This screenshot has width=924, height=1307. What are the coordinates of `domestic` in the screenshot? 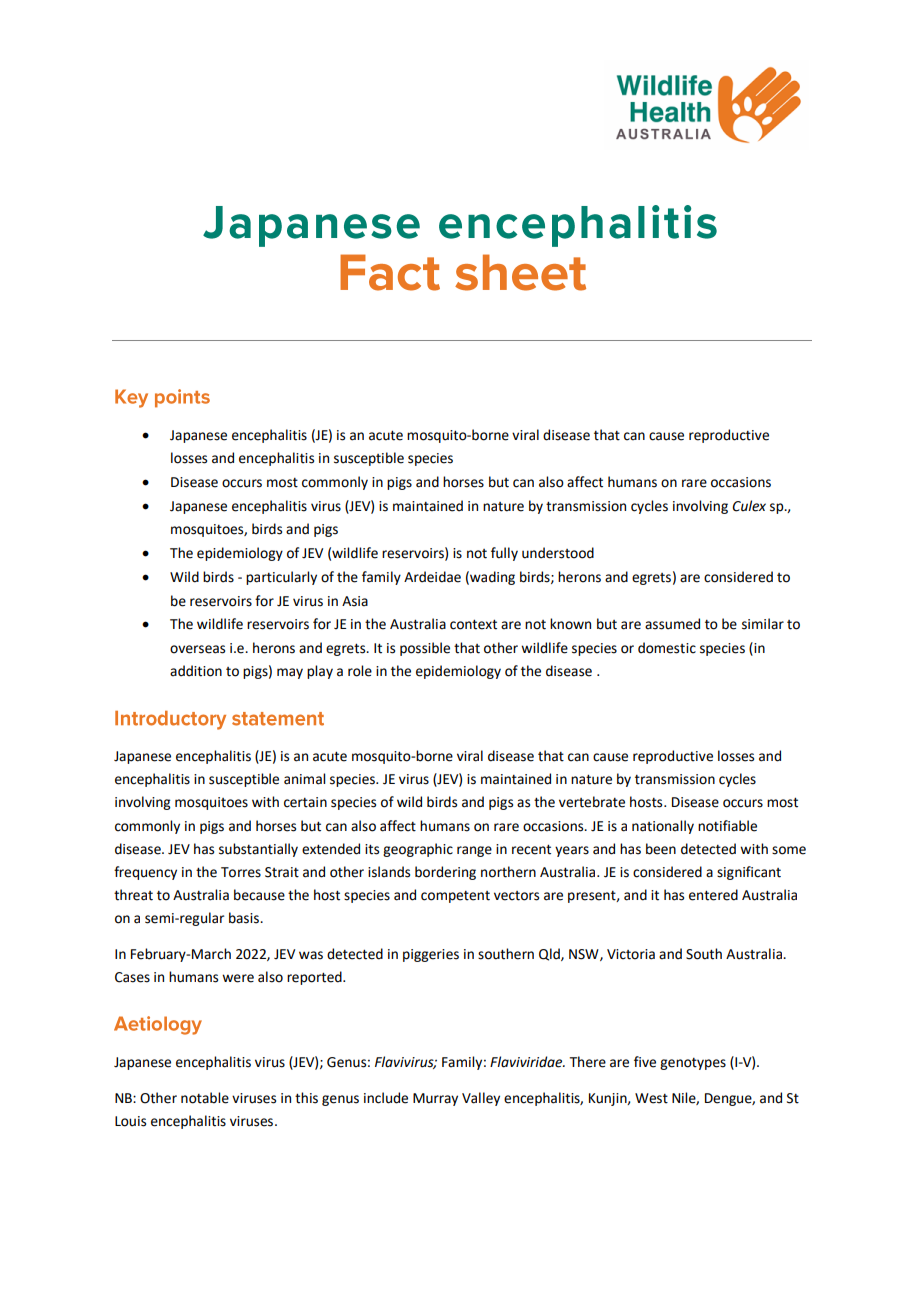 It's located at (667, 648).
